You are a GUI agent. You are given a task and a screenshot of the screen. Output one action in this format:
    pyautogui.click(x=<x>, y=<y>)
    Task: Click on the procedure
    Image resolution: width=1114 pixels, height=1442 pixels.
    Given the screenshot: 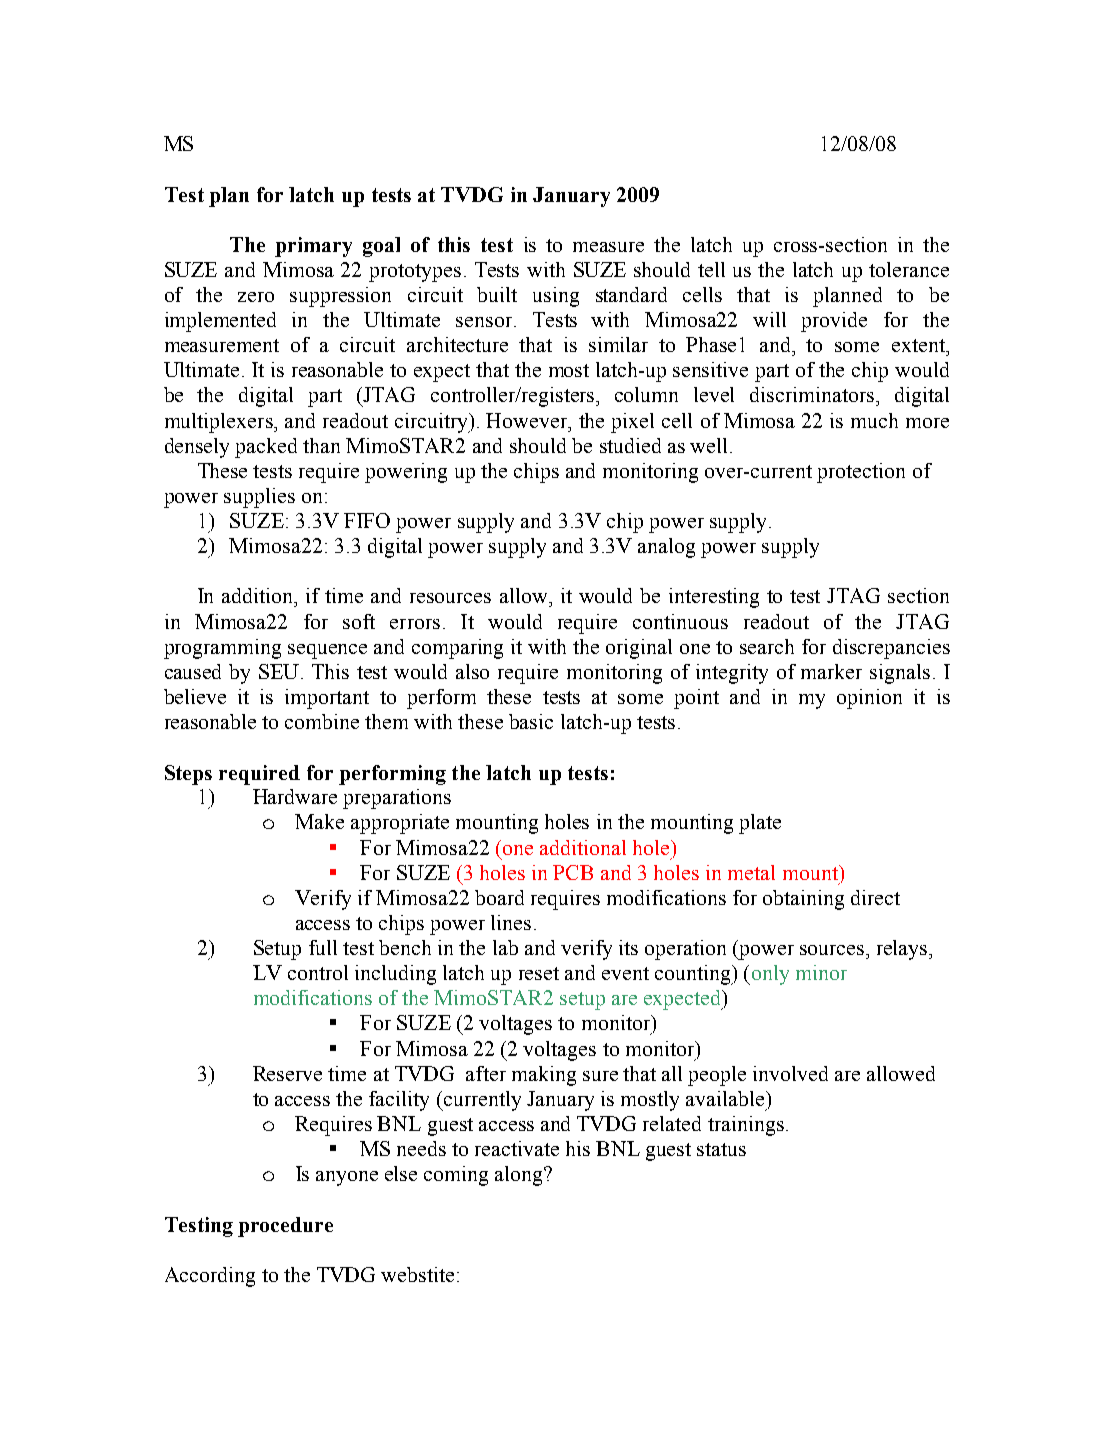 What is the action you would take?
    pyautogui.click(x=285, y=1227)
